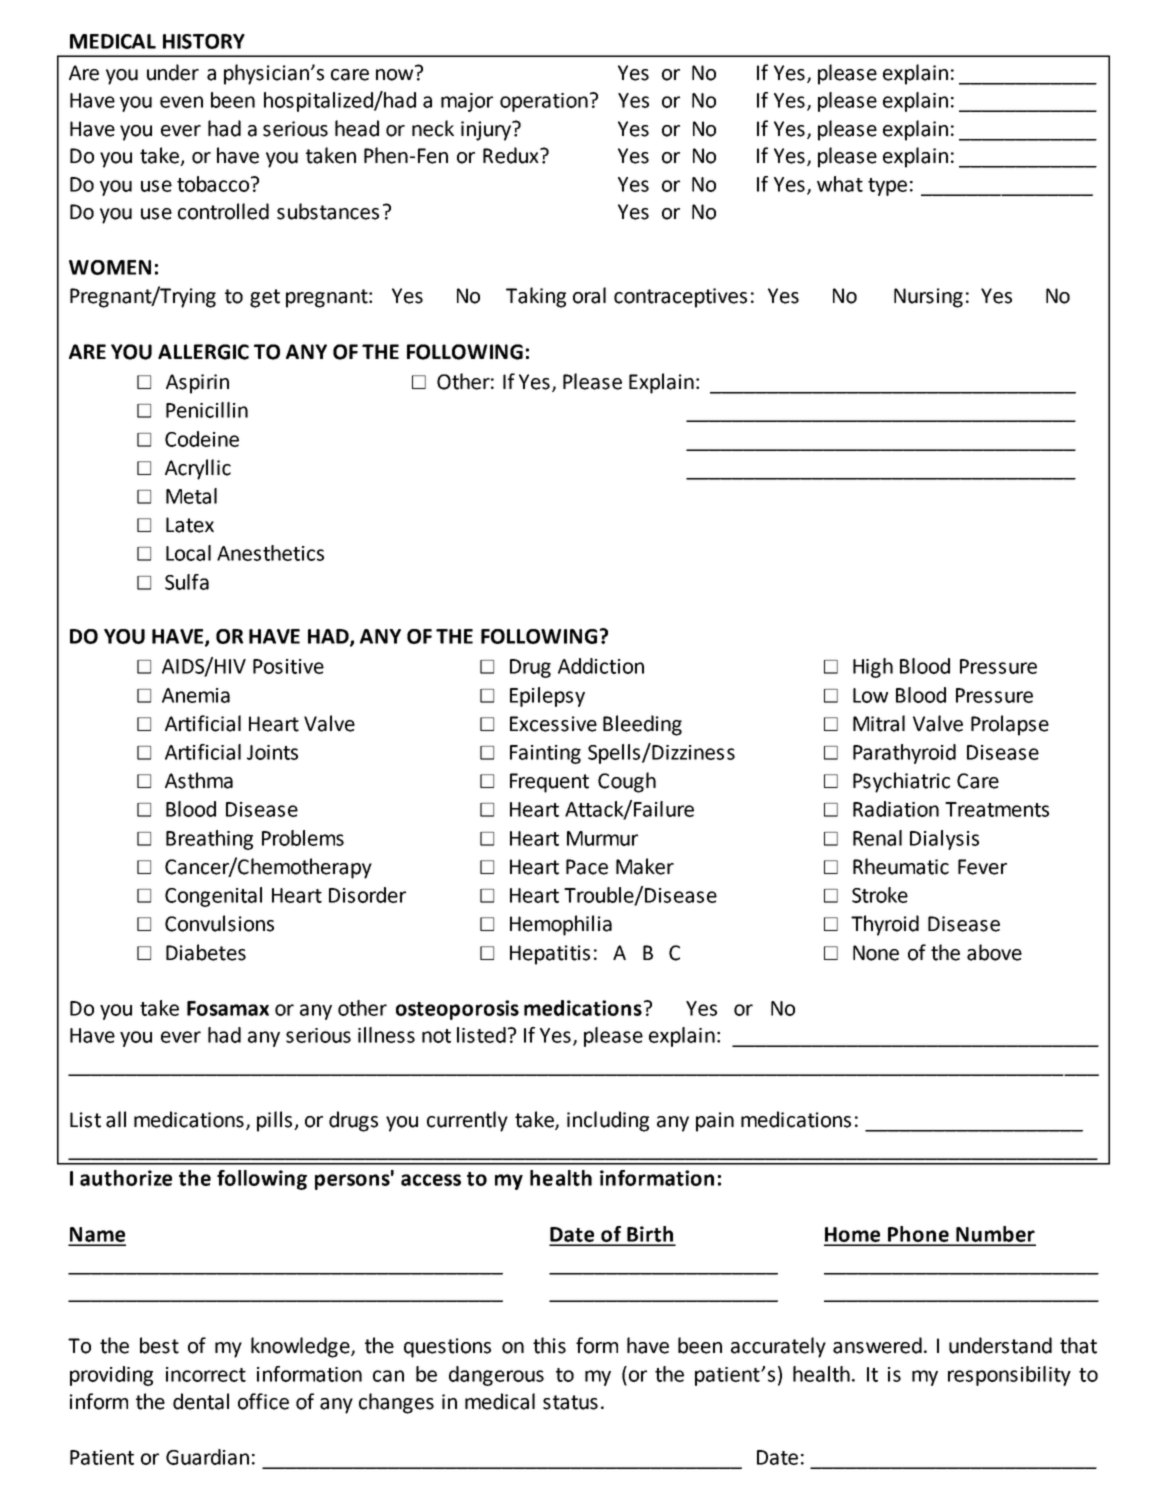 The height and width of the screenshot is (1509, 1166). What do you see at coordinates (544, 102) in the screenshot?
I see `operation` at bounding box center [544, 102].
